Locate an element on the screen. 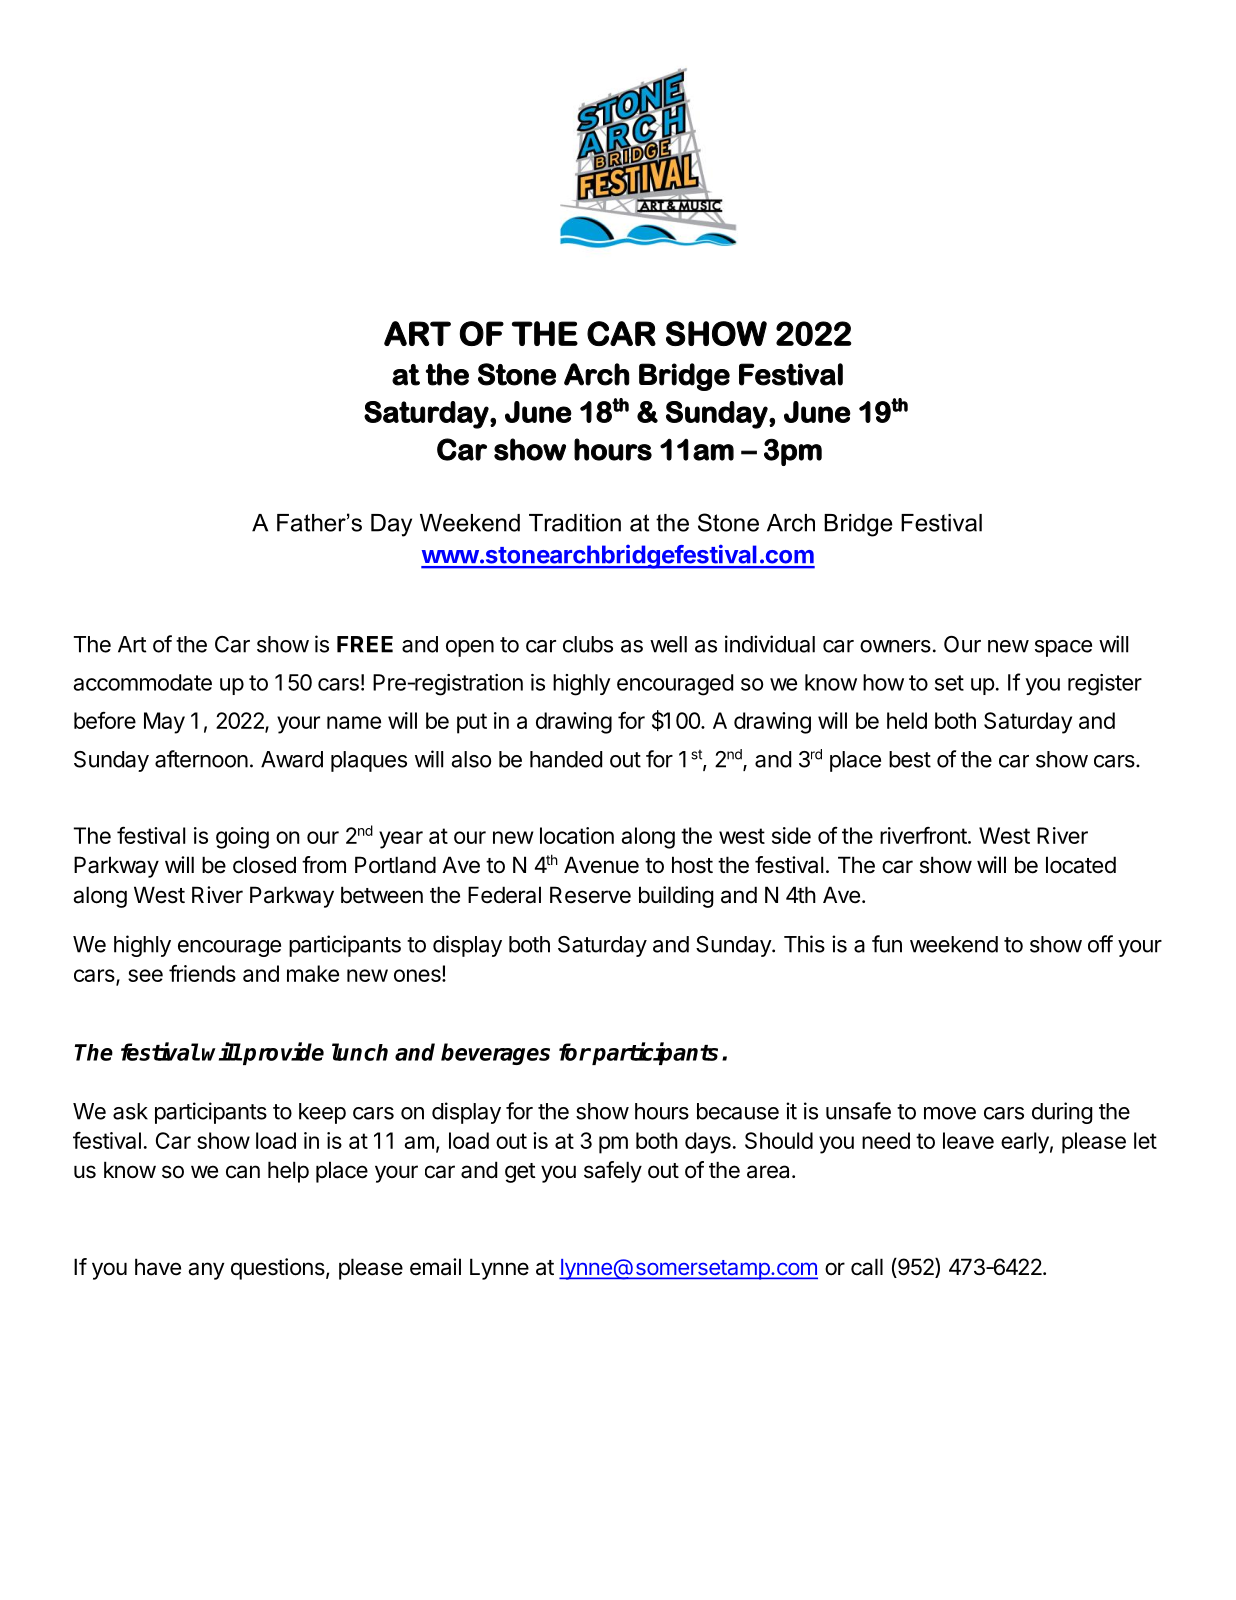 The height and width of the screenshot is (1600, 1236). friends is located at coordinates (202, 973).
